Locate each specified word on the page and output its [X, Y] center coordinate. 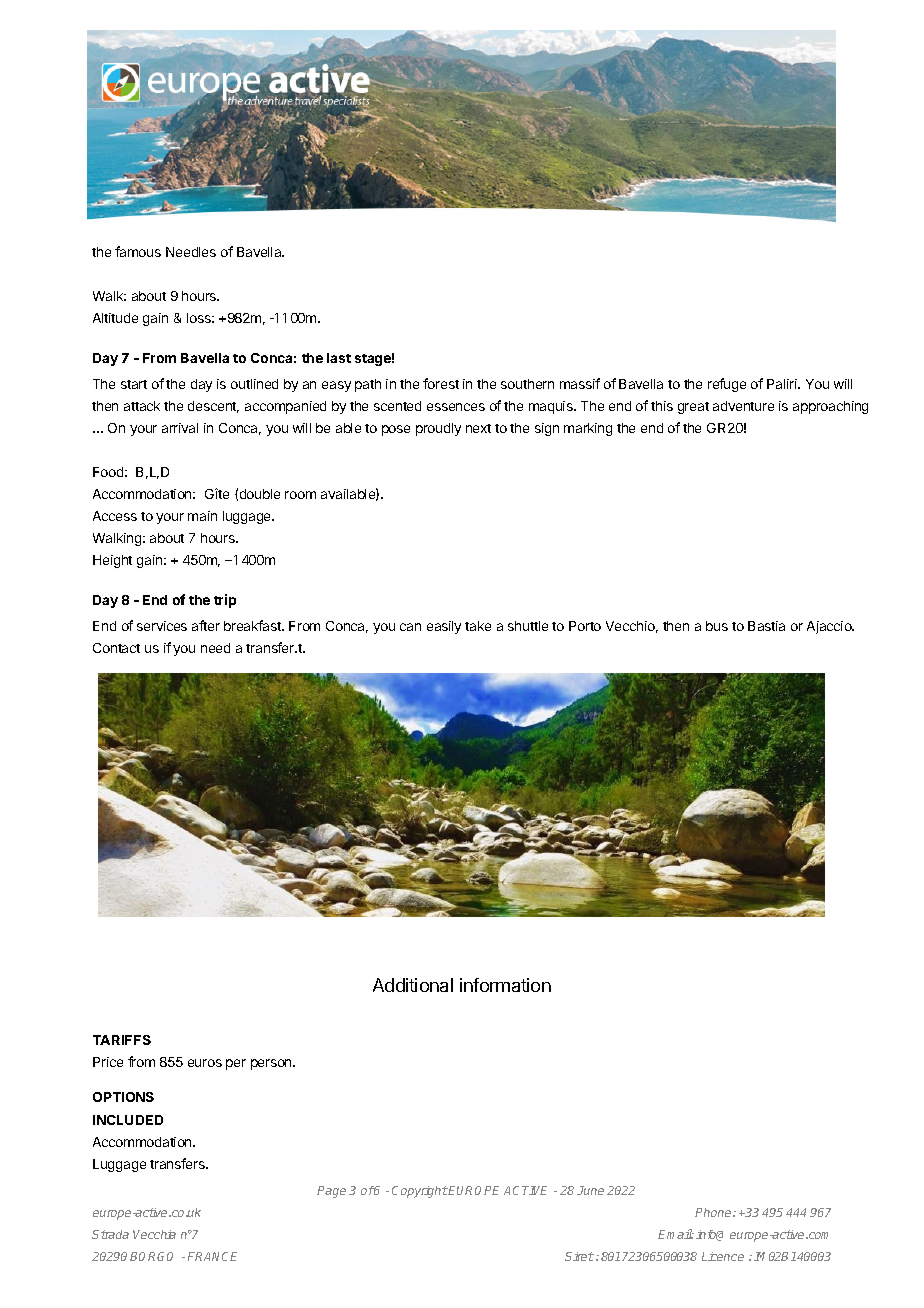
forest [441, 383]
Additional [413, 985]
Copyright [420, 1192]
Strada [110, 1234]
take [478, 626]
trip [225, 601]
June [590, 1190]
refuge [727, 385]
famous [138, 251]
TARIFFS [122, 1040]
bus [717, 626]
